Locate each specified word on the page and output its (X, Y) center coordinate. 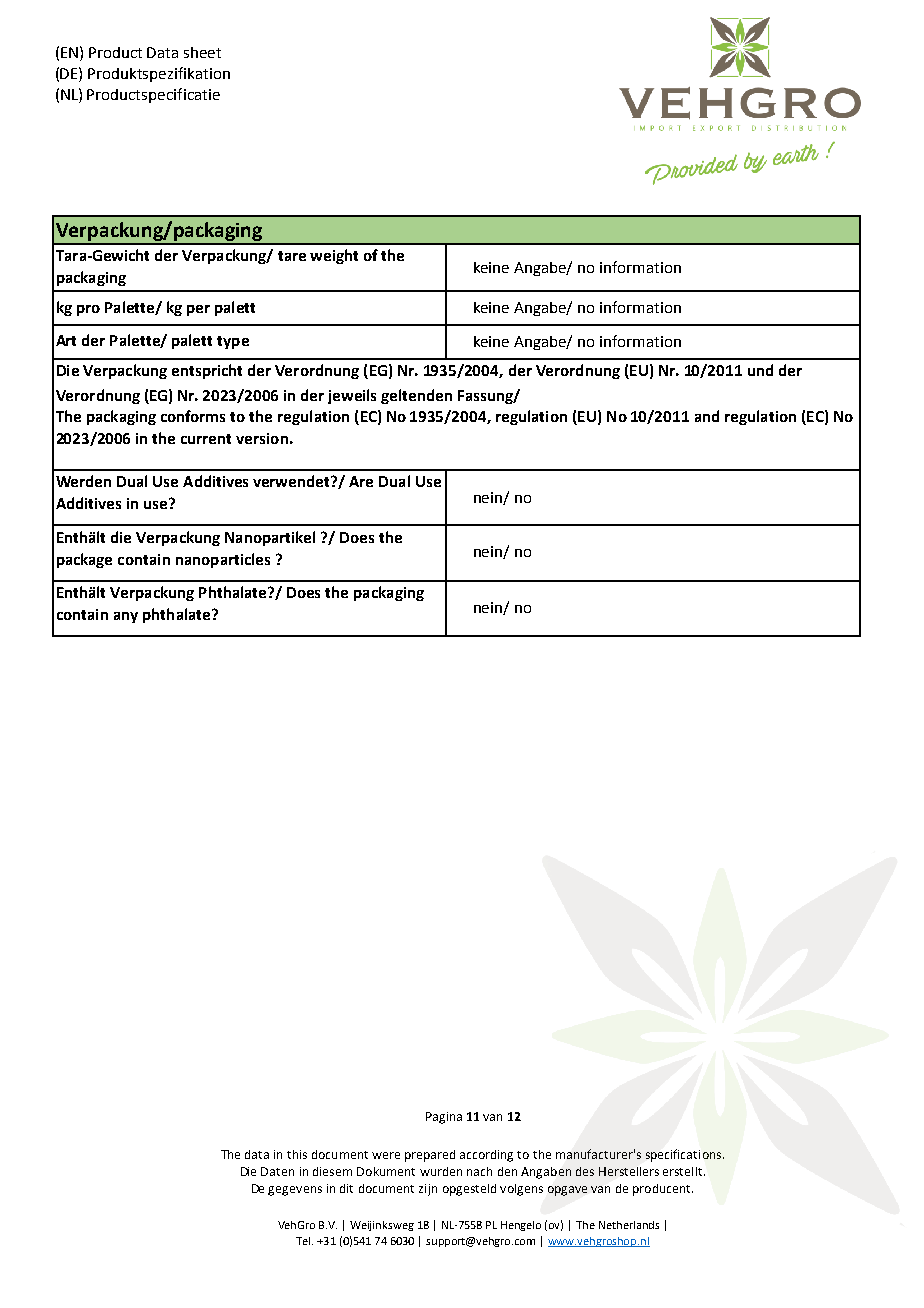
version (262, 438)
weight (334, 256)
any (126, 617)
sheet (202, 52)
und (760, 370)
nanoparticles (223, 560)
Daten (277, 1171)
